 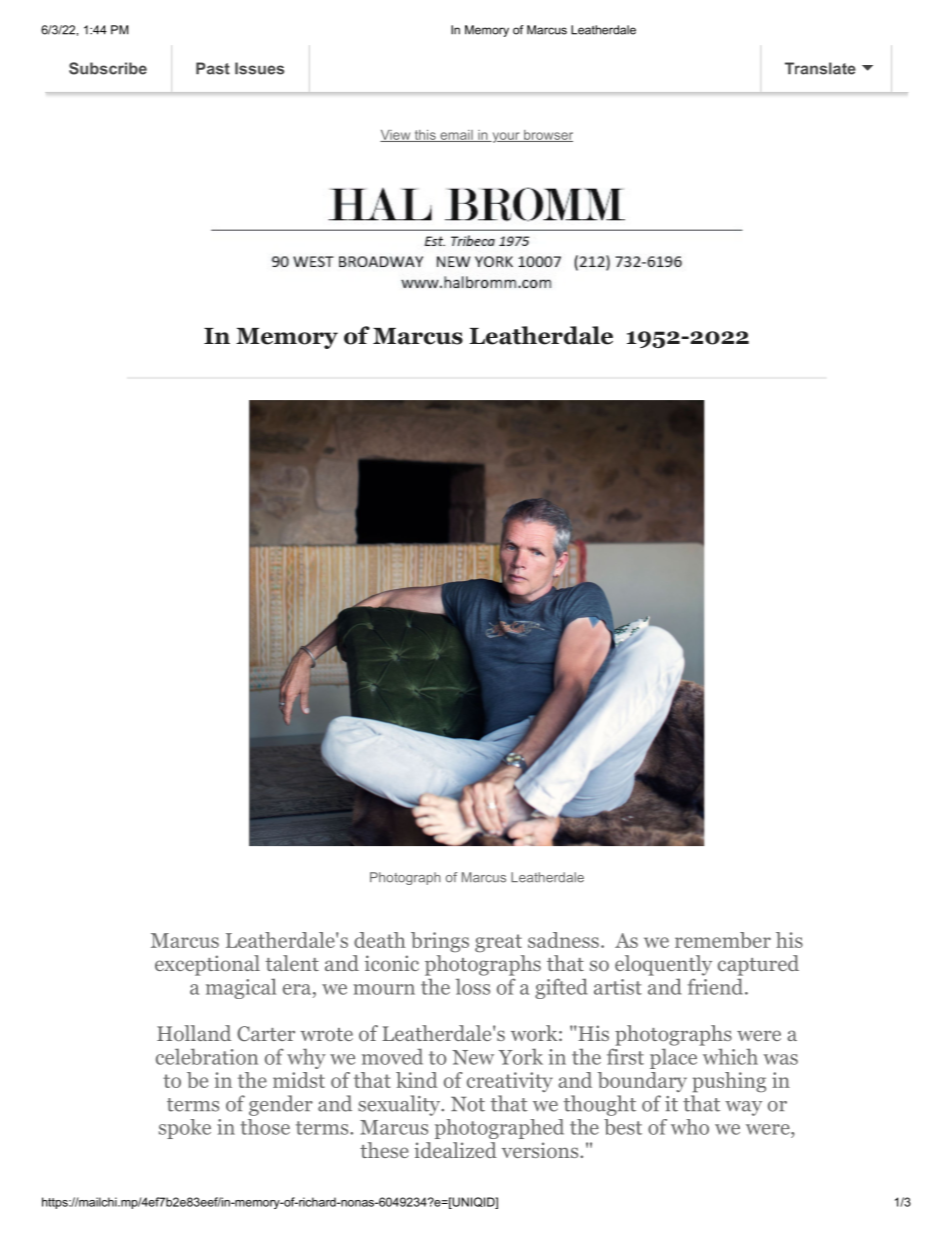 What do you see at coordinates (820, 68) in the document?
I see `Translate` at bounding box center [820, 68].
